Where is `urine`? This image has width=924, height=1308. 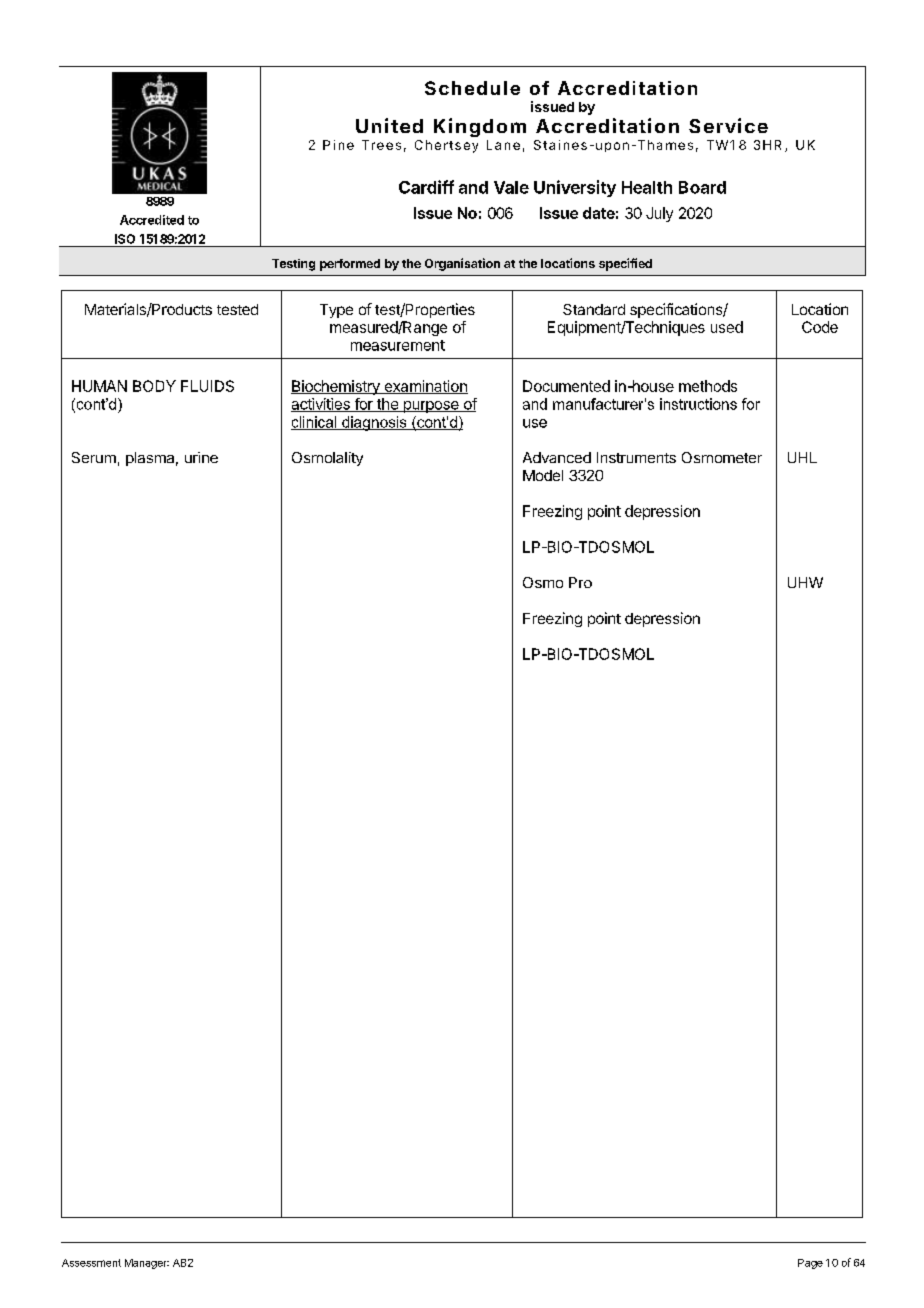 urine is located at coordinates (201, 457).
